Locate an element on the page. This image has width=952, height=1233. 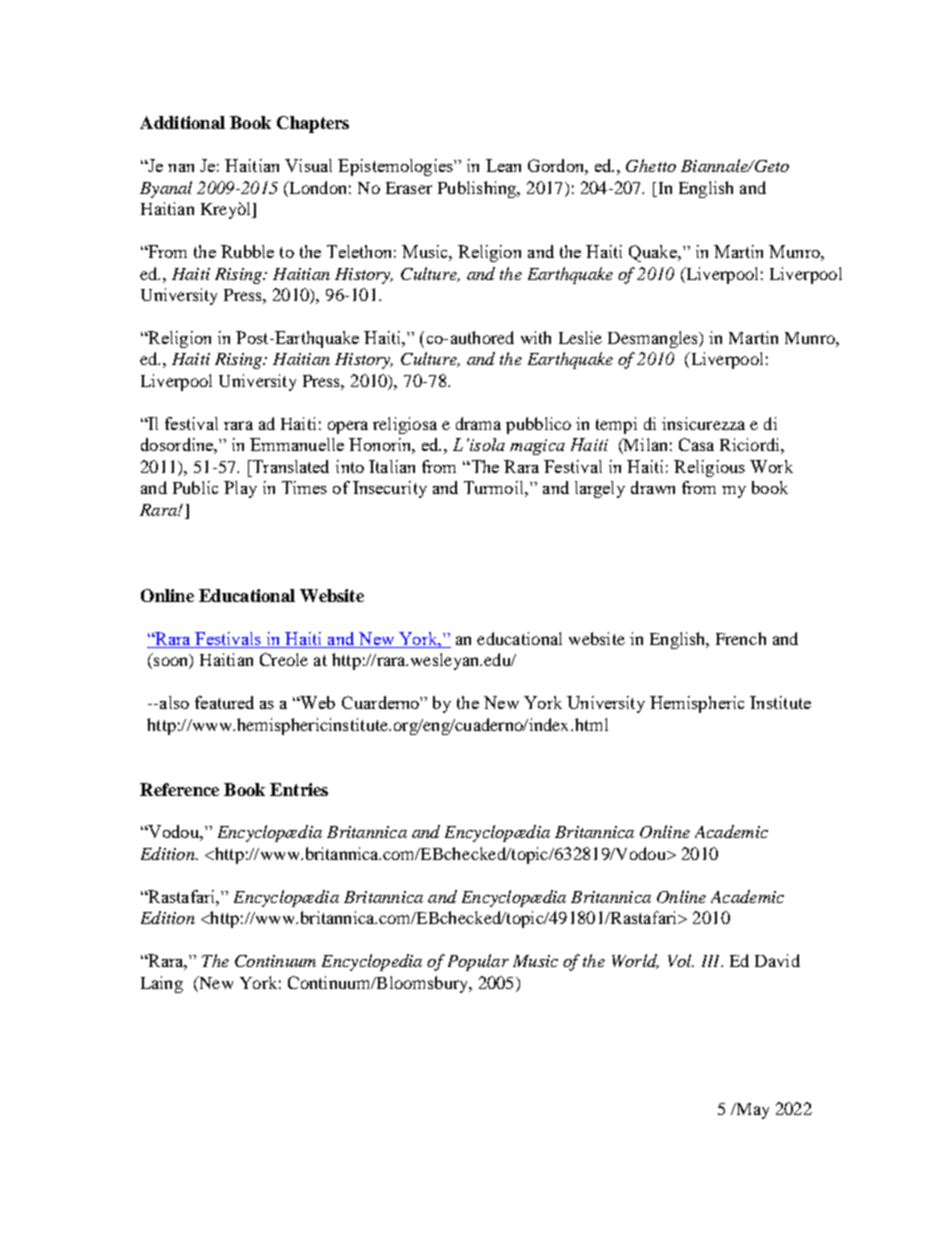
World is located at coordinates (635, 961).
